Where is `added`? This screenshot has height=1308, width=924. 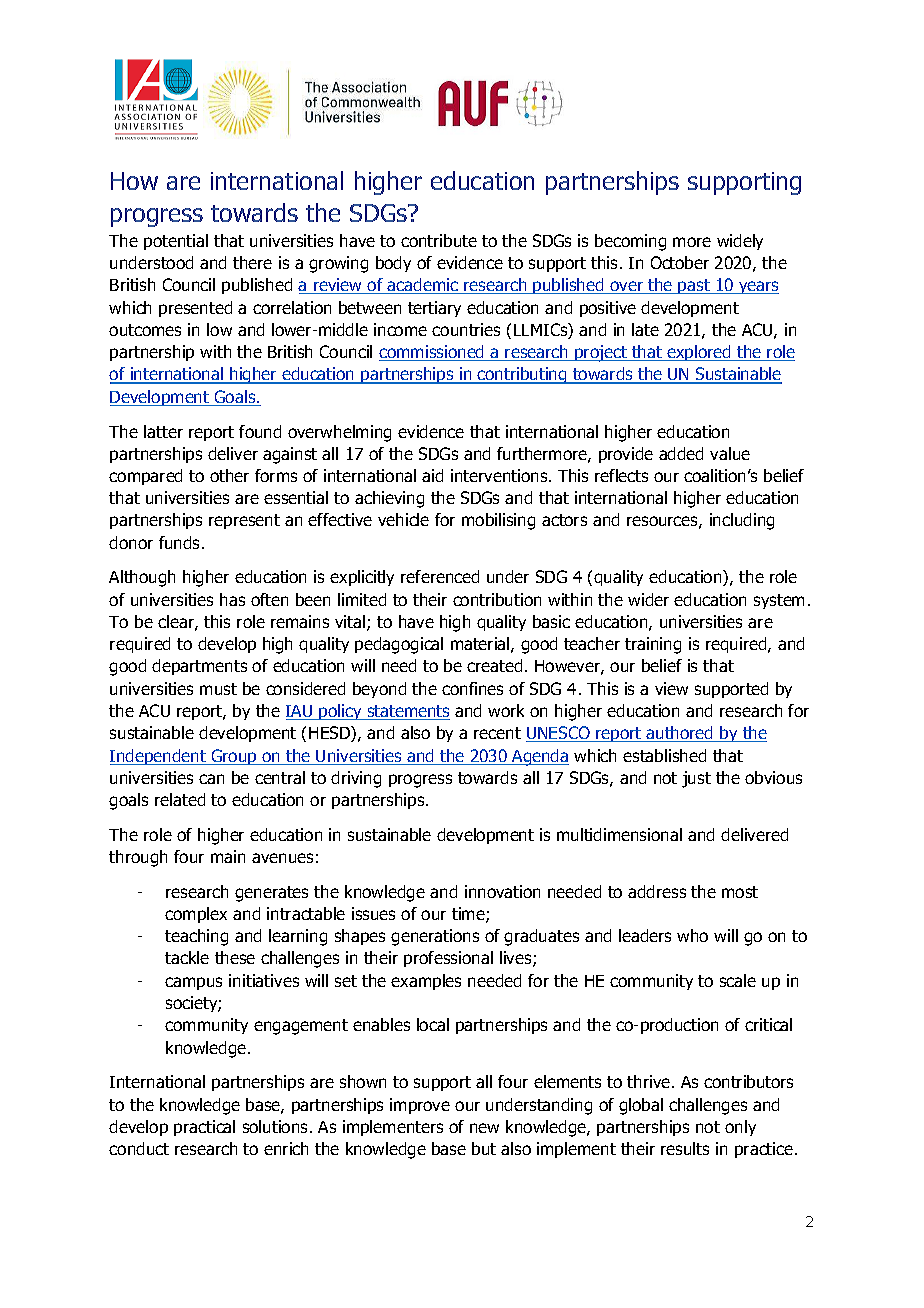
added is located at coordinates (681, 453).
